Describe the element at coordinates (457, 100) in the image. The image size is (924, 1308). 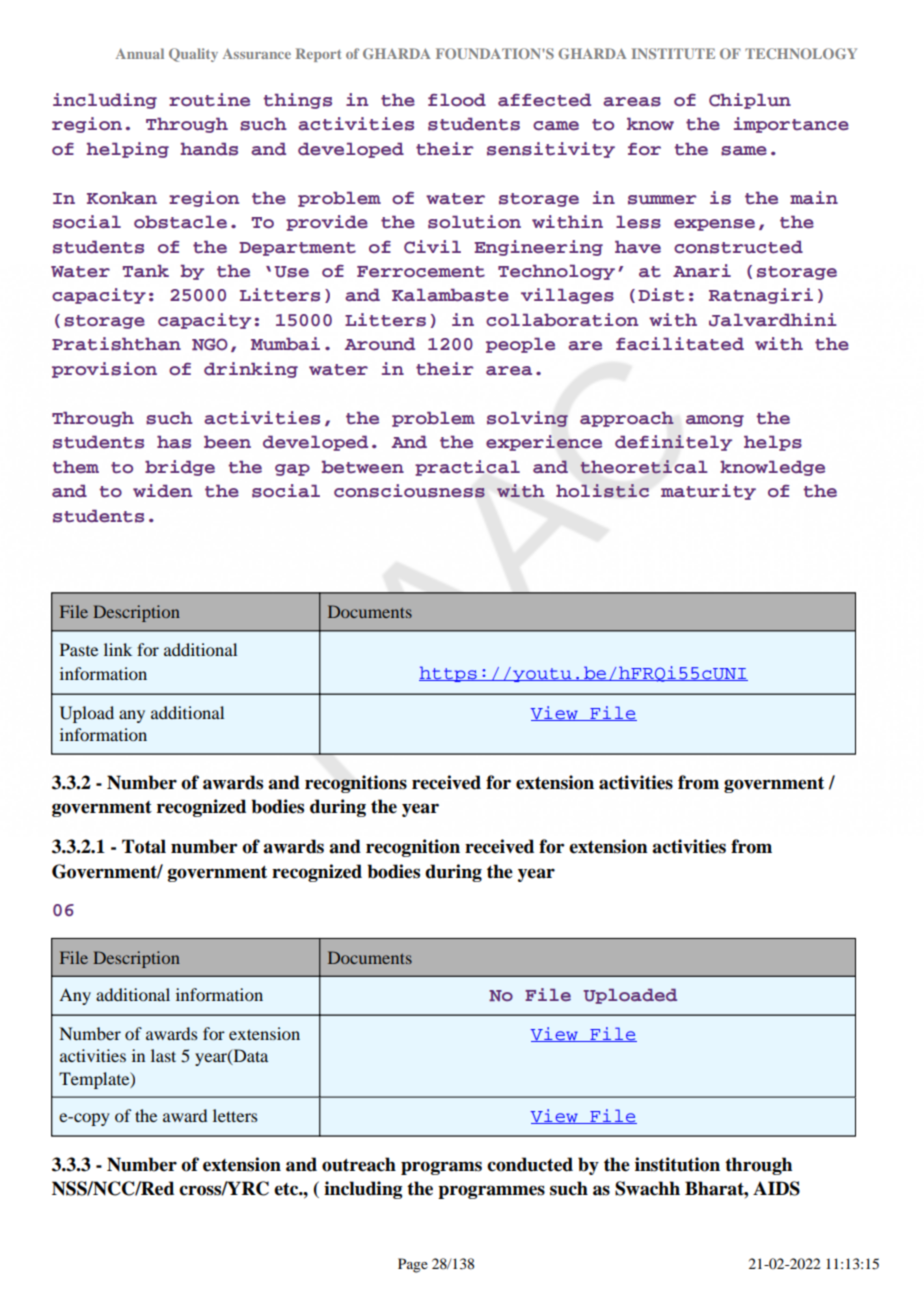
I see `flood` at that location.
